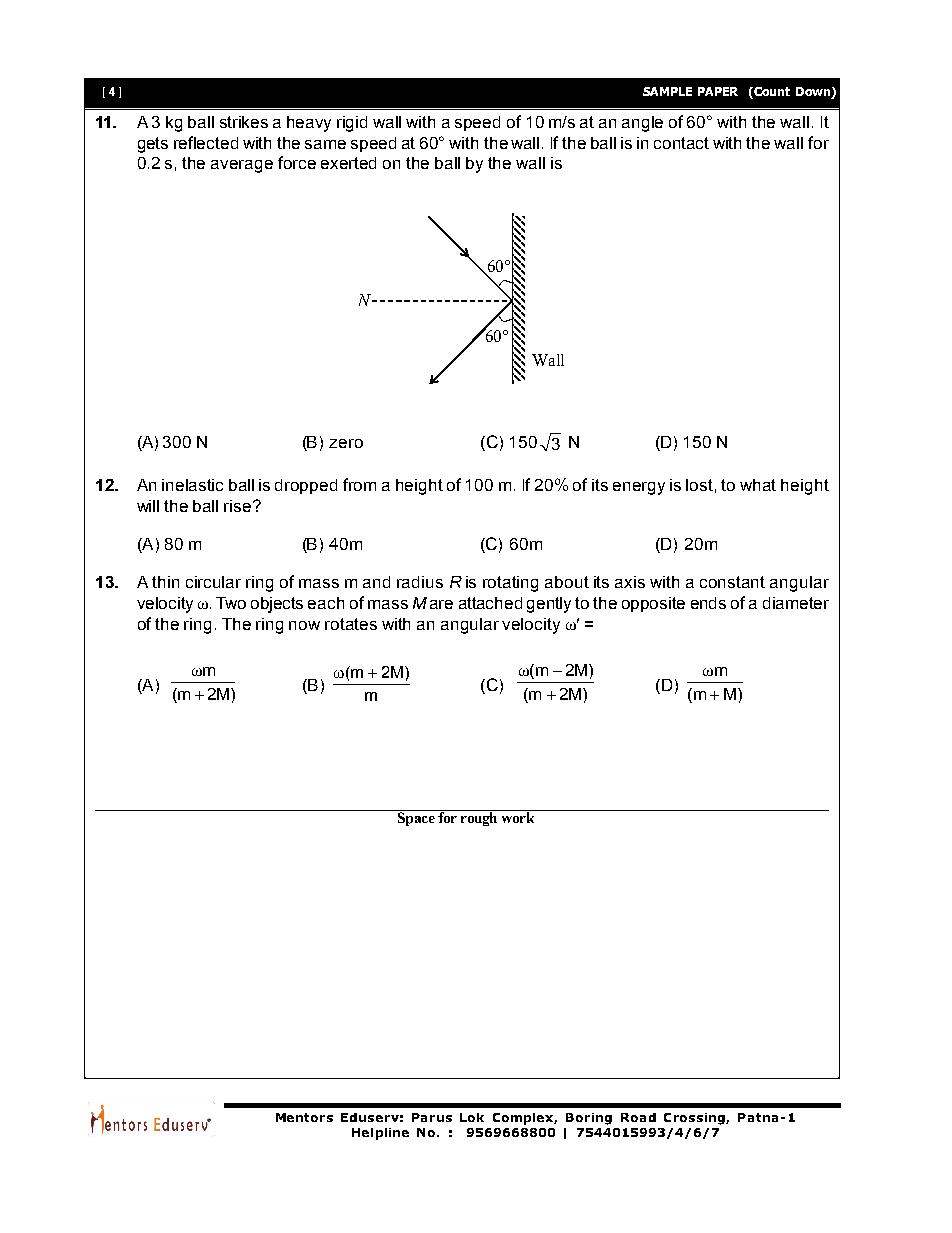 This screenshot has height=1233, width=952. I want to click on PAPER, so click(718, 91).
